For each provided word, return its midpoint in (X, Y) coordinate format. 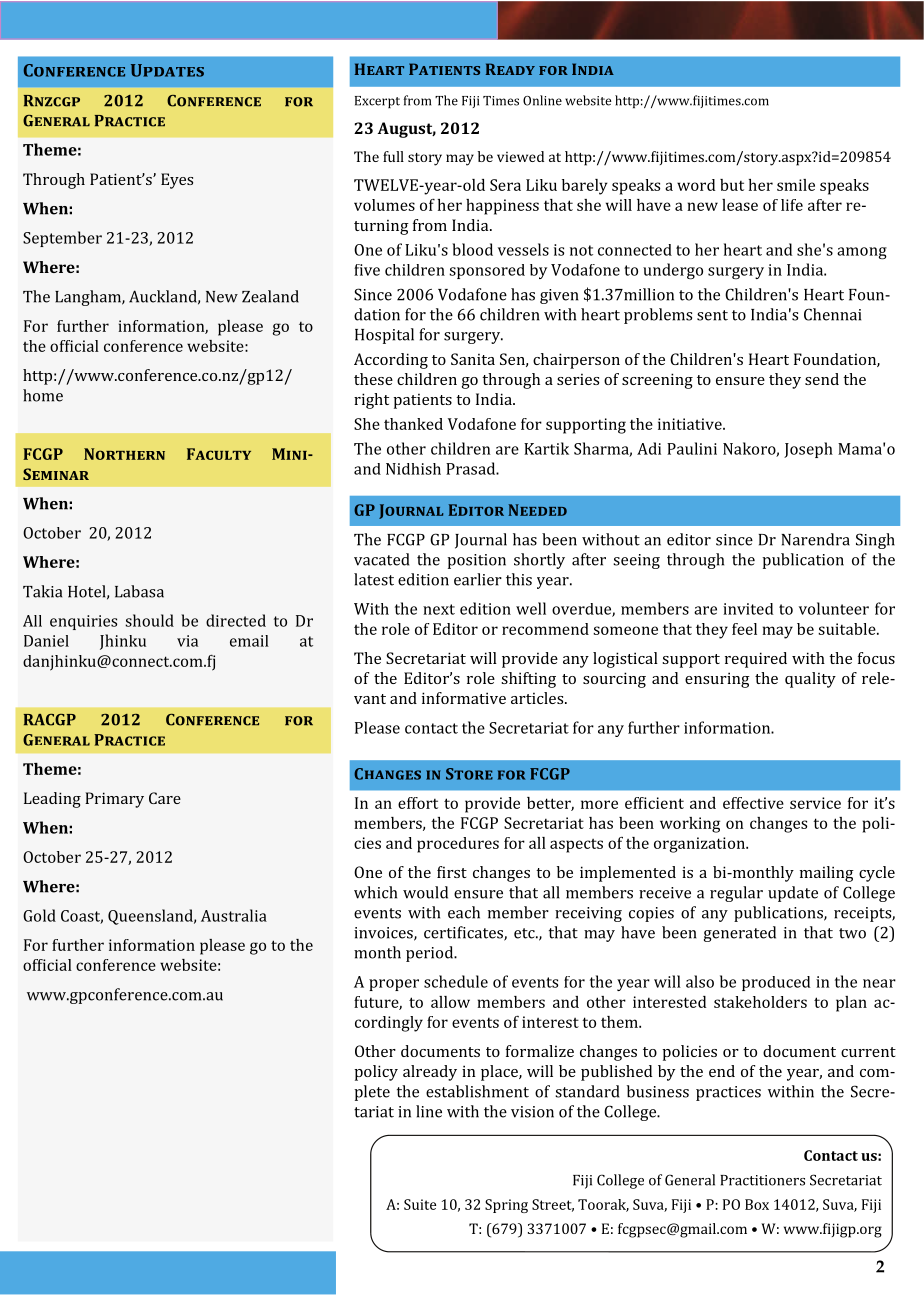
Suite (420, 1204)
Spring (506, 1206)
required (756, 660)
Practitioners (762, 1180)
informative (464, 698)
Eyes (177, 181)
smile (796, 185)
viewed (520, 156)
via (187, 641)
